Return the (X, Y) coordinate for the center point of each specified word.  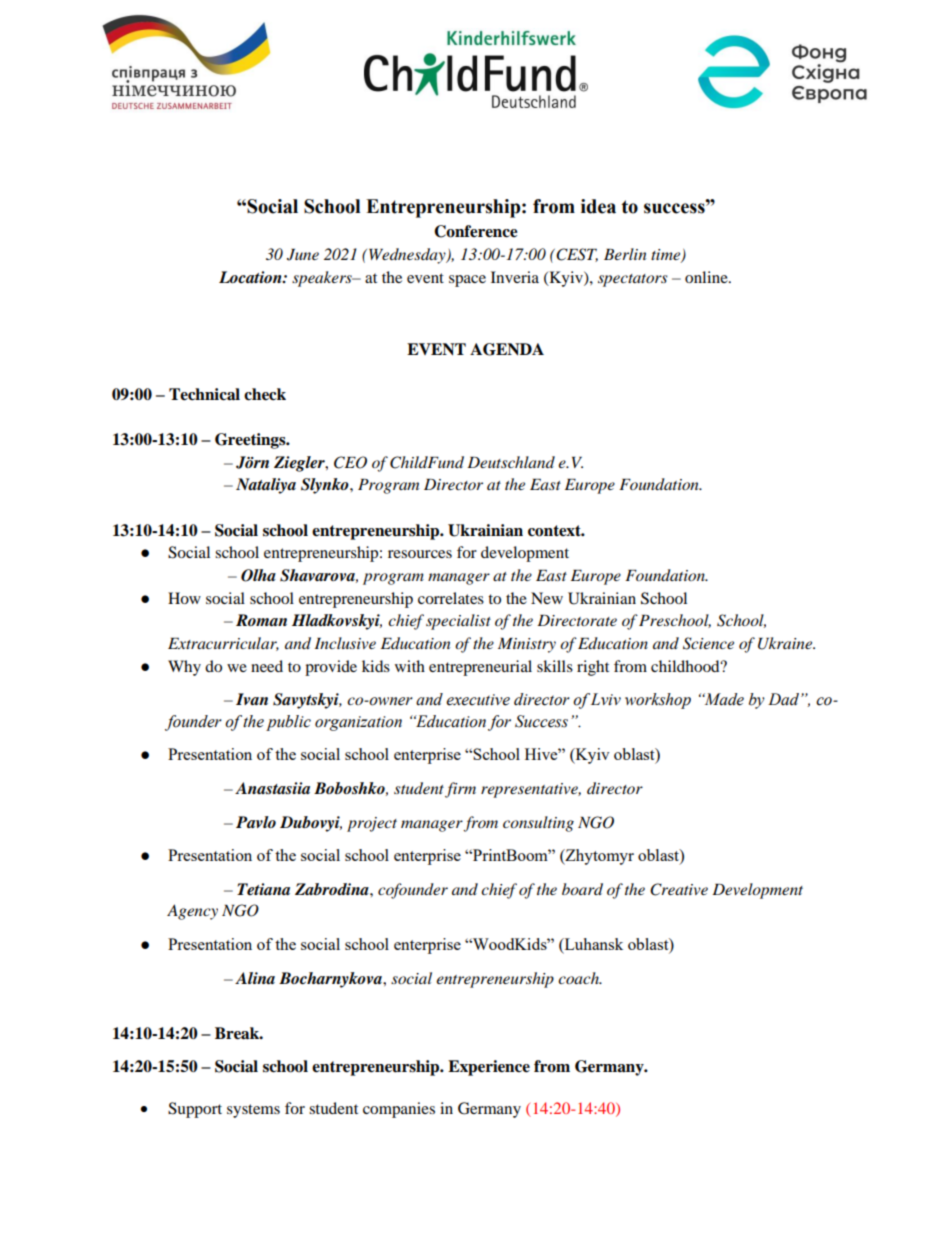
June (303, 255)
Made (723, 699)
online (707, 277)
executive (478, 700)
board (582, 889)
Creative (679, 889)
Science (708, 643)
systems (253, 1111)
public (288, 723)
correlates (451, 598)
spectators (633, 280)
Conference (476, 231)
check (265, 394)
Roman (261, 620)
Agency (192, 912)
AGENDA (507, 349)
